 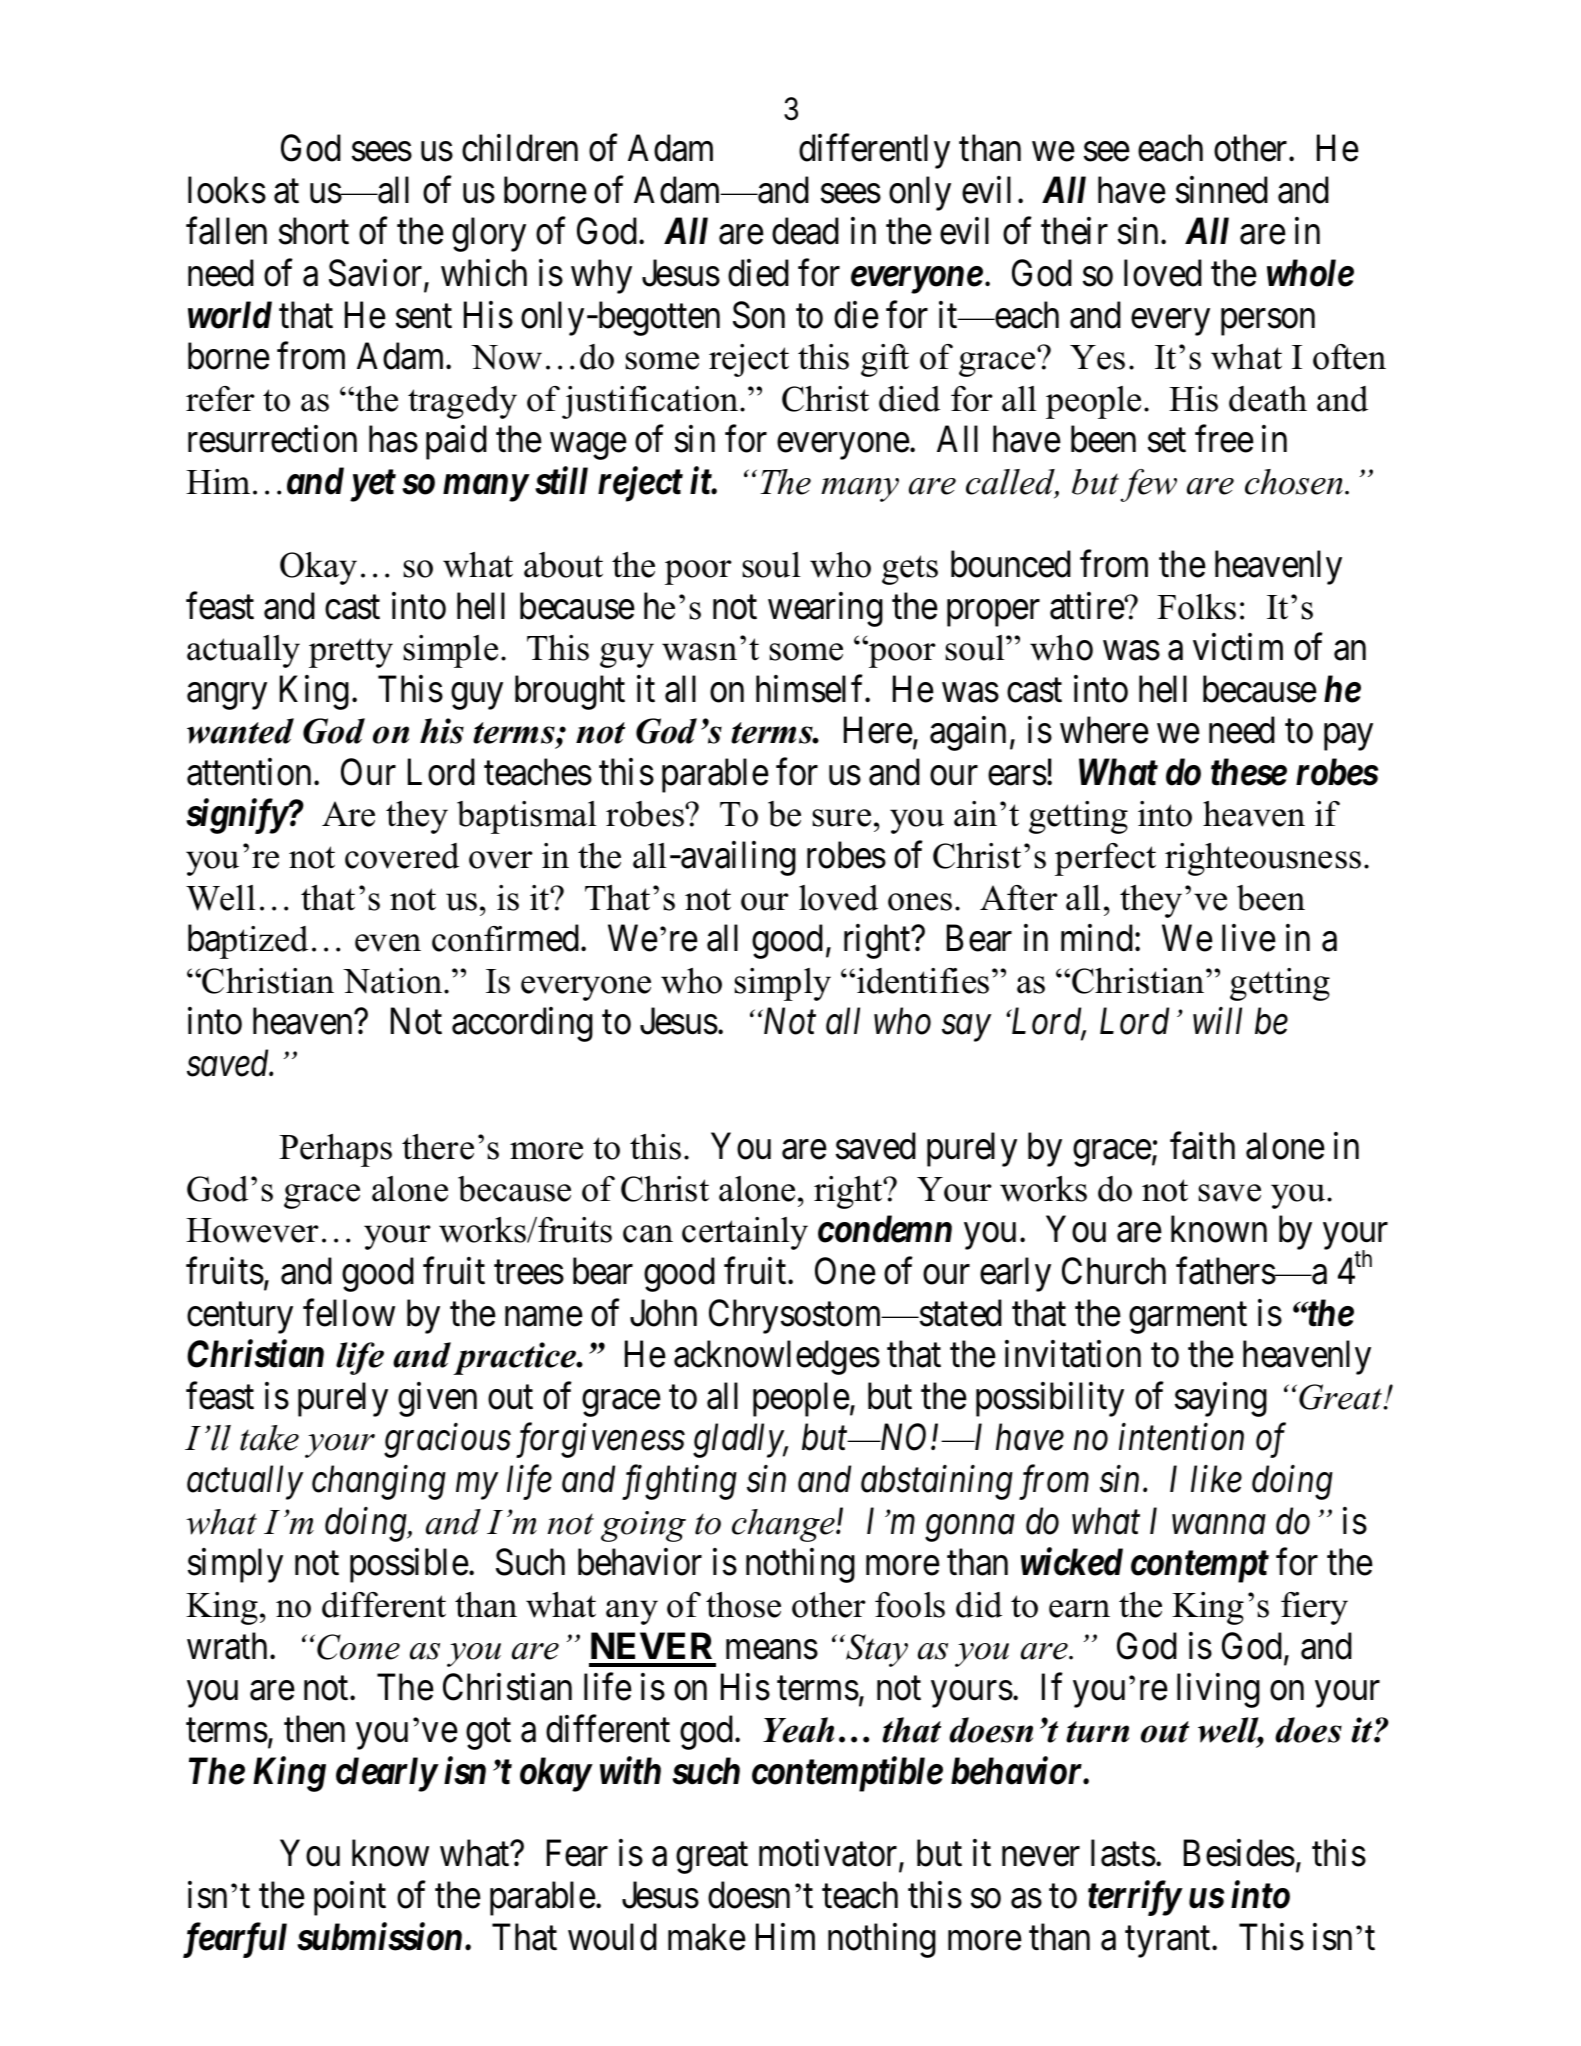 What do you see at coordinates (1222, 190) in the screenshot?
I see `sinned` at bounding box center [1222, 190].
